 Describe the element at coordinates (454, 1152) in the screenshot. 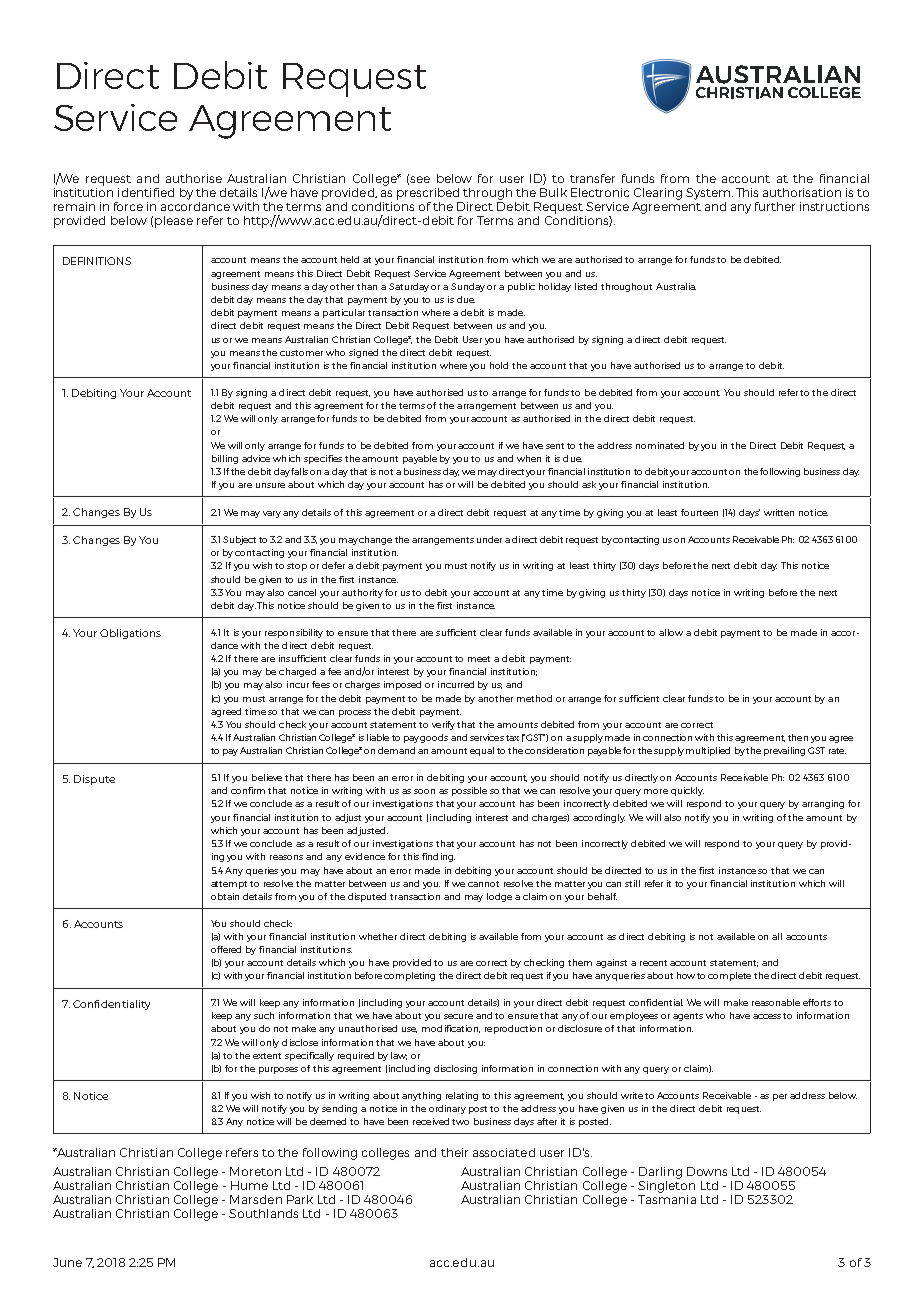

I see `their` at that location.
